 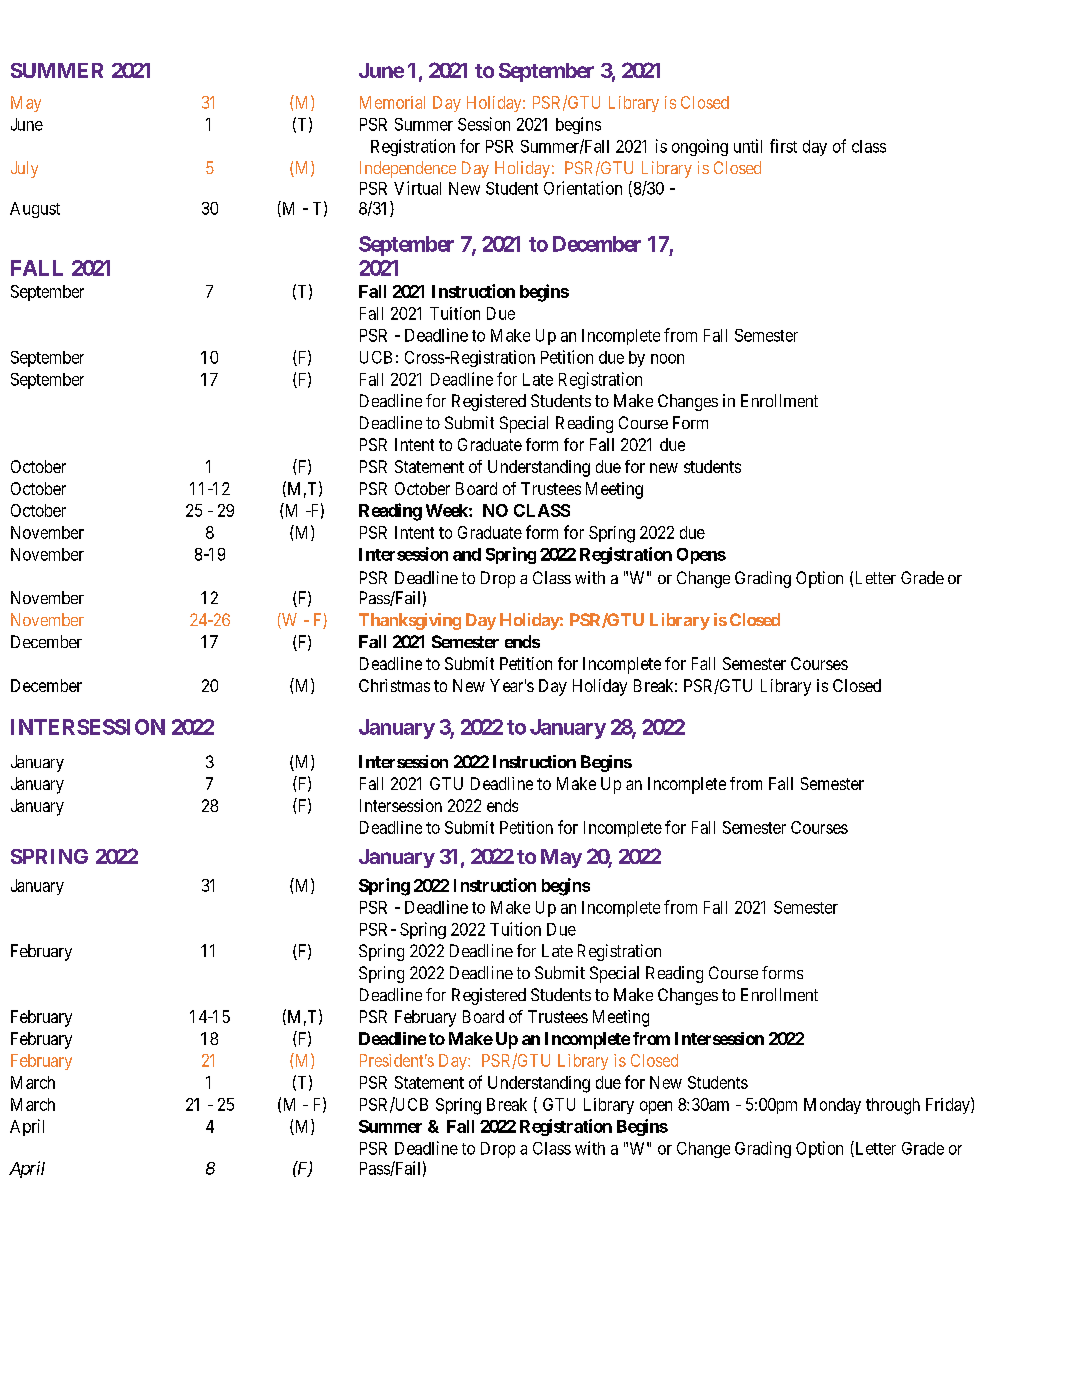 What do you see at coordinates (417, 188) in the document?
I see `Virtual` at bounding box center [417, 188].
